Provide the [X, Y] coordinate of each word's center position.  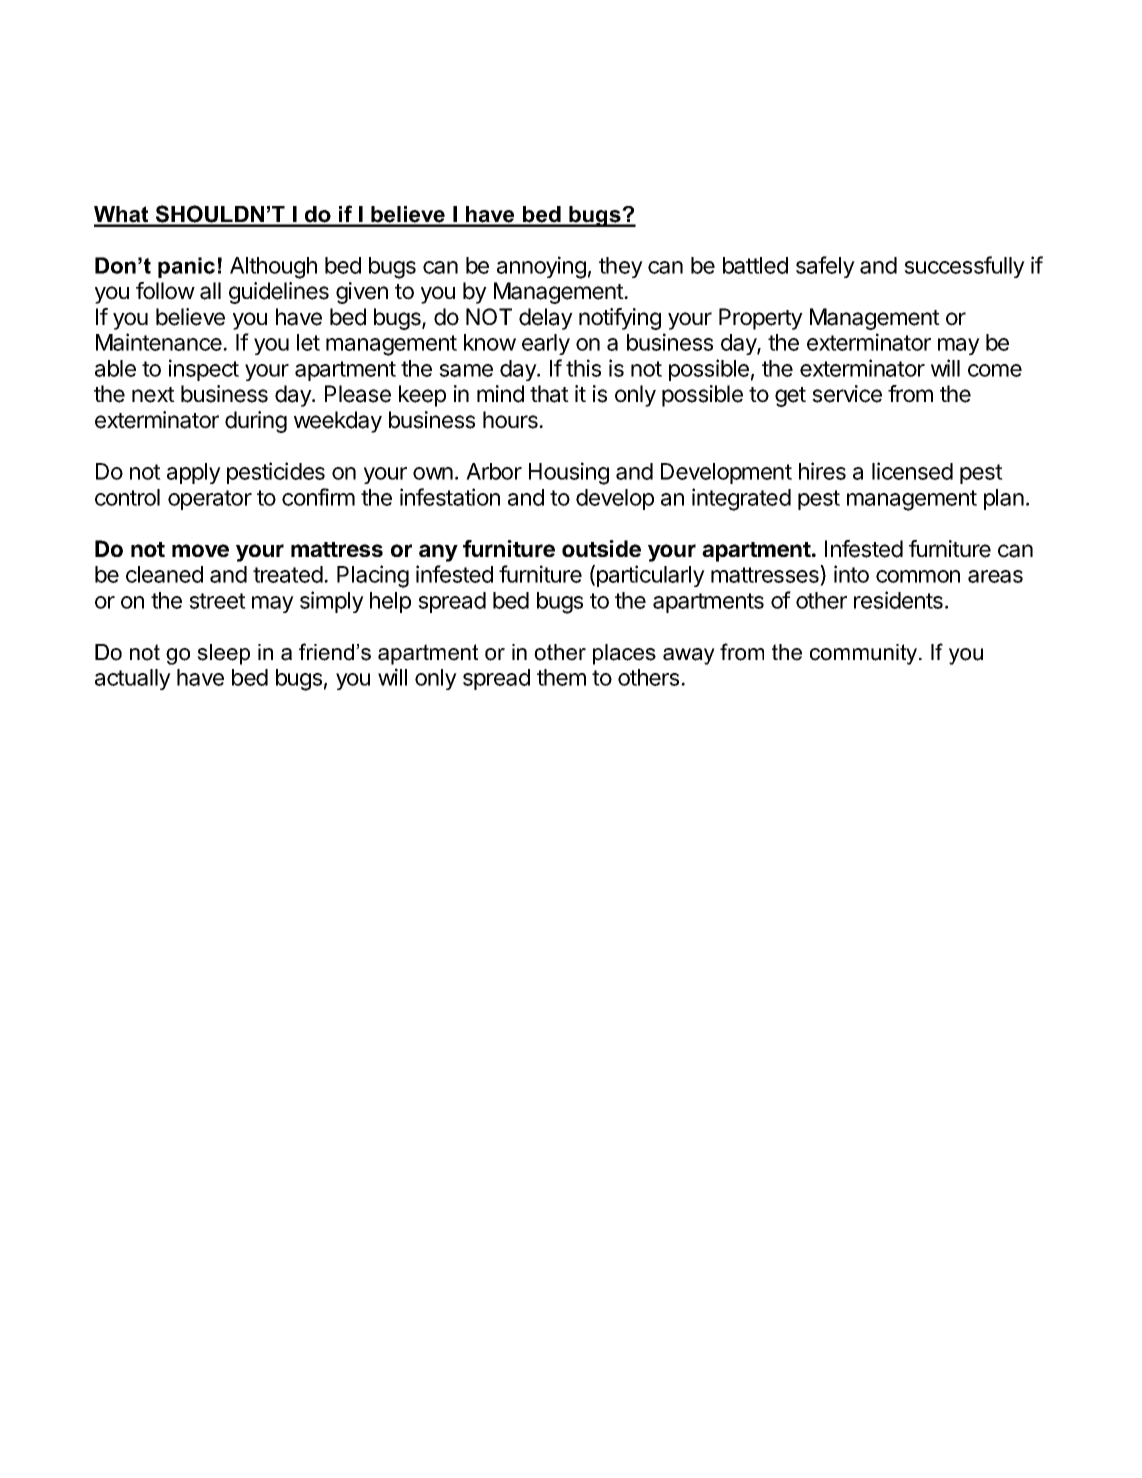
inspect [204, 370]
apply [194, 473]
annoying [541, 267]
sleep [223, 654]
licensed [912, 471]
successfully [964, 267]
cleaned [164, 574]
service [847, 394]
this [583, 368]
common [918, 576]
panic [186, 267]
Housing [569, 473]
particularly [651, 576]
